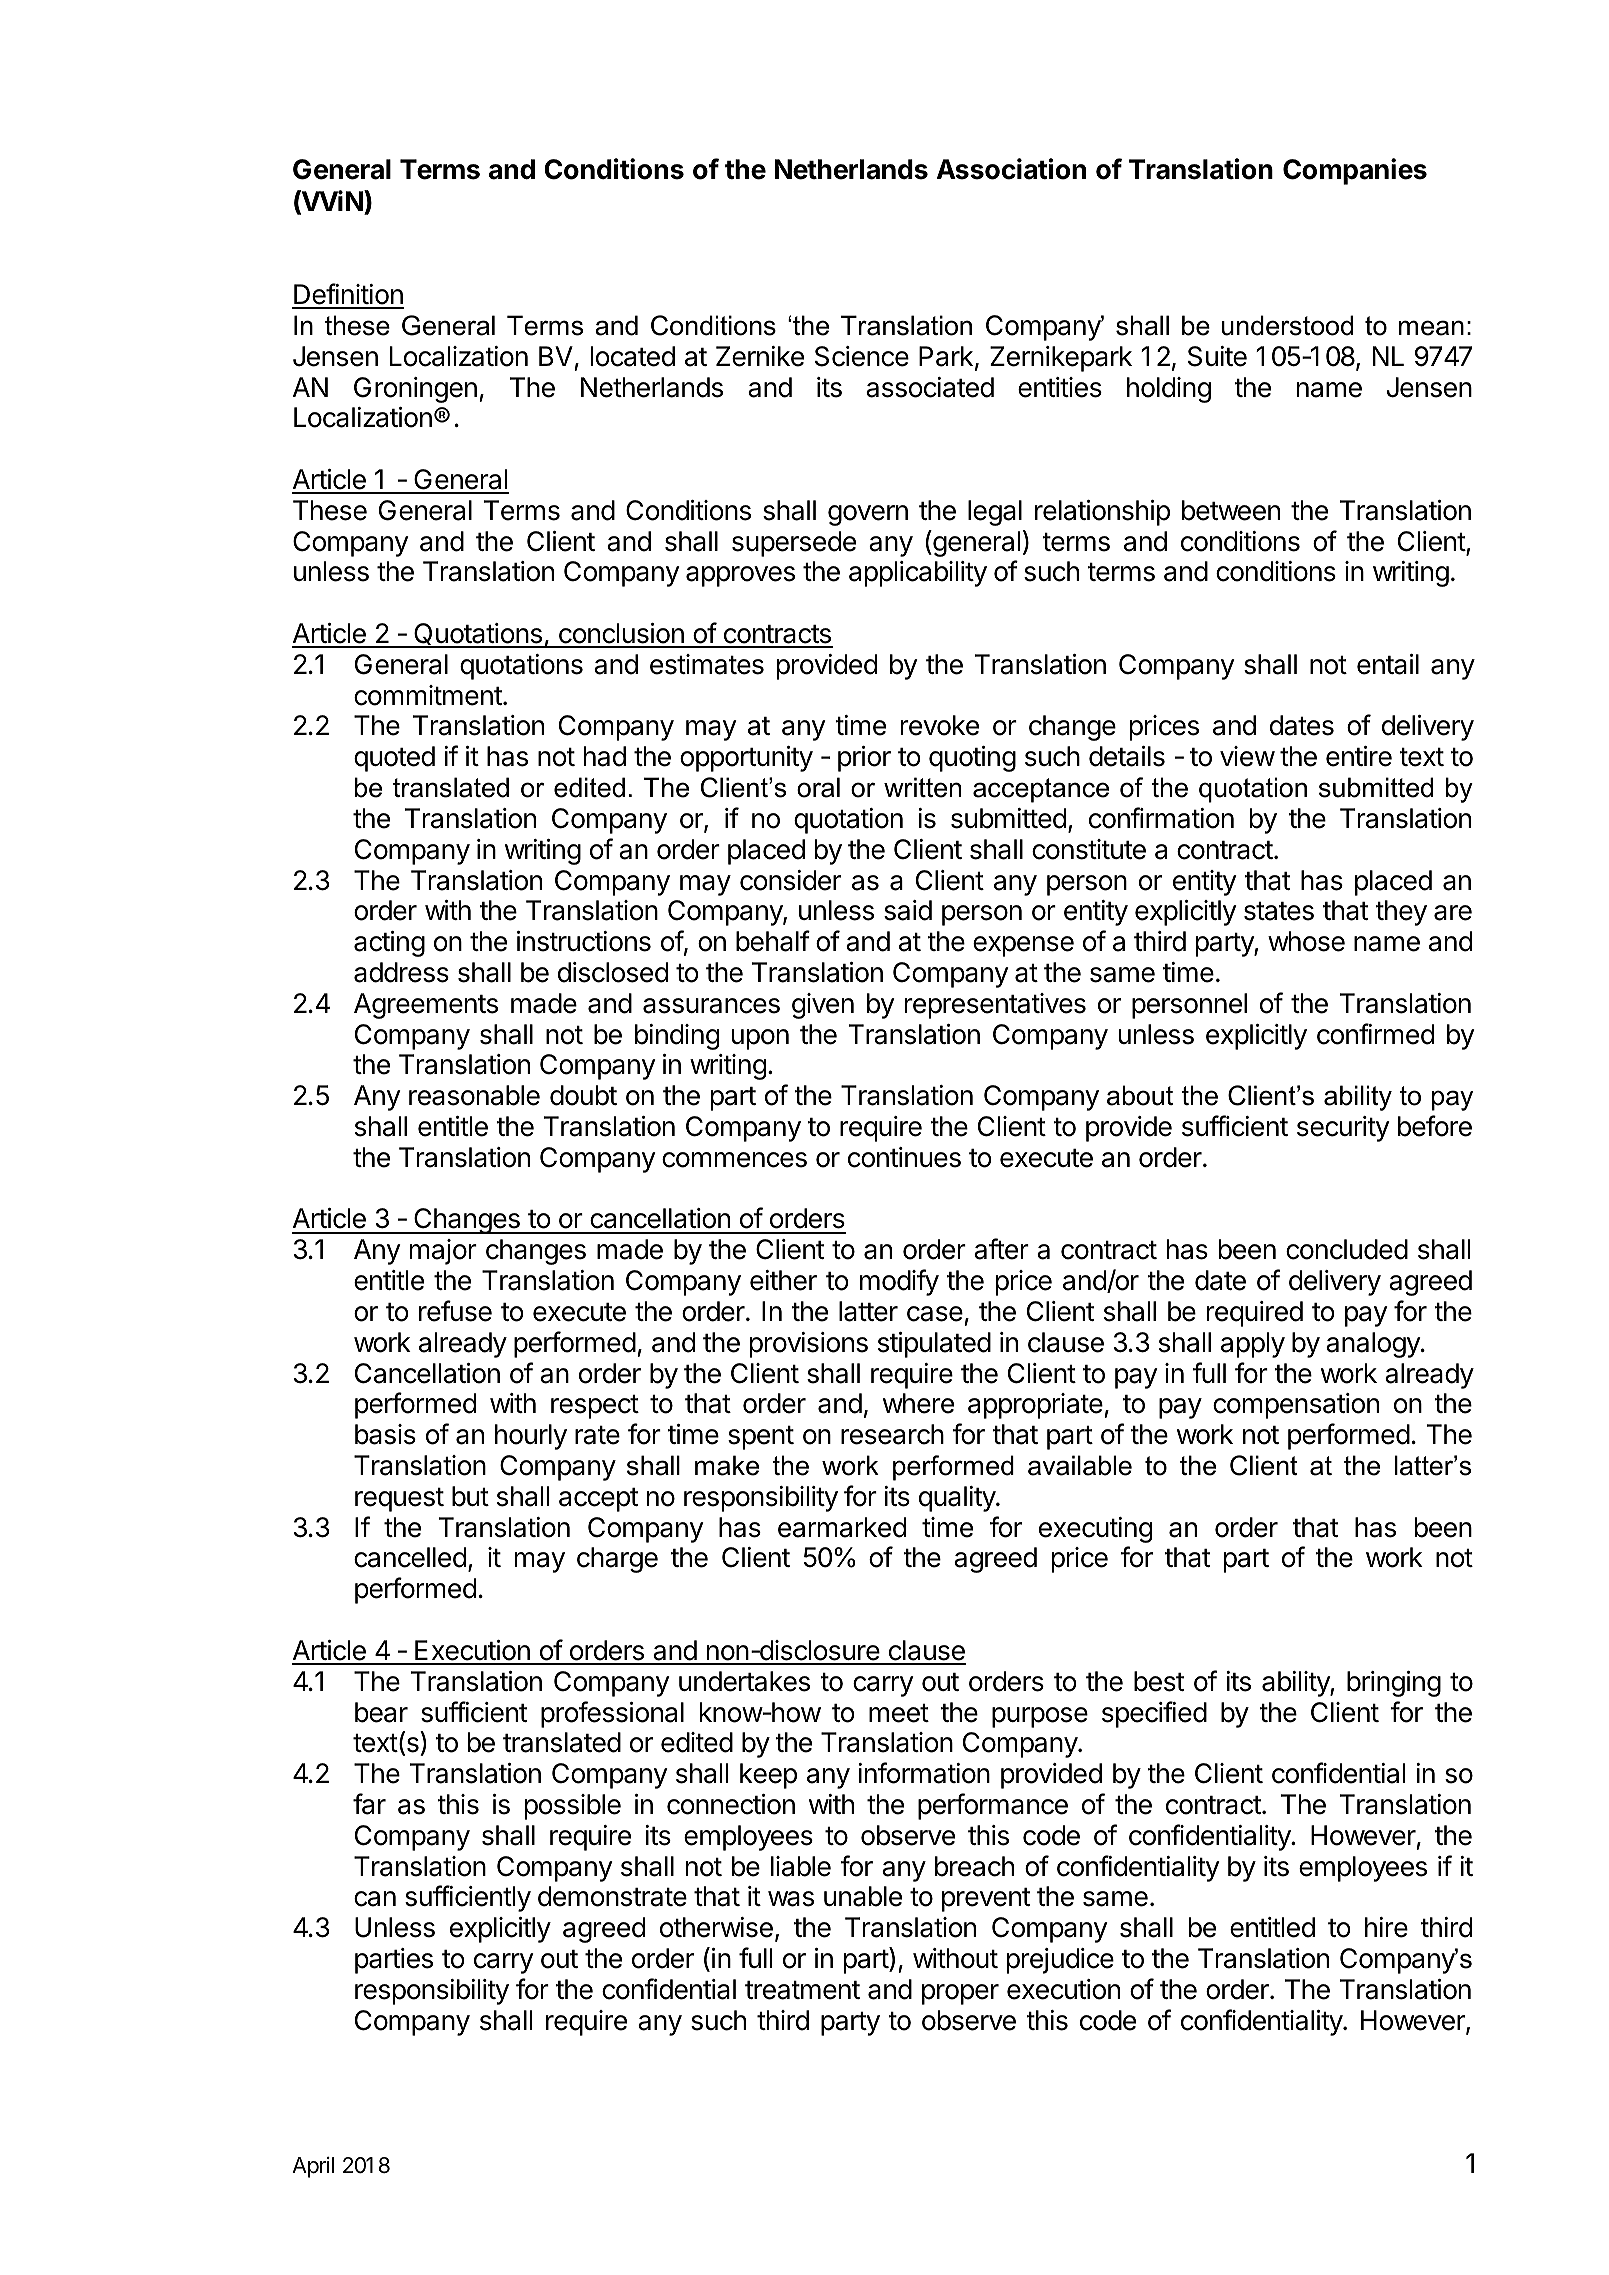  What do you see at coordinates (1394, 1684) in the screenshot?
I see `bringing` at bounding box center [1394, 1684].
